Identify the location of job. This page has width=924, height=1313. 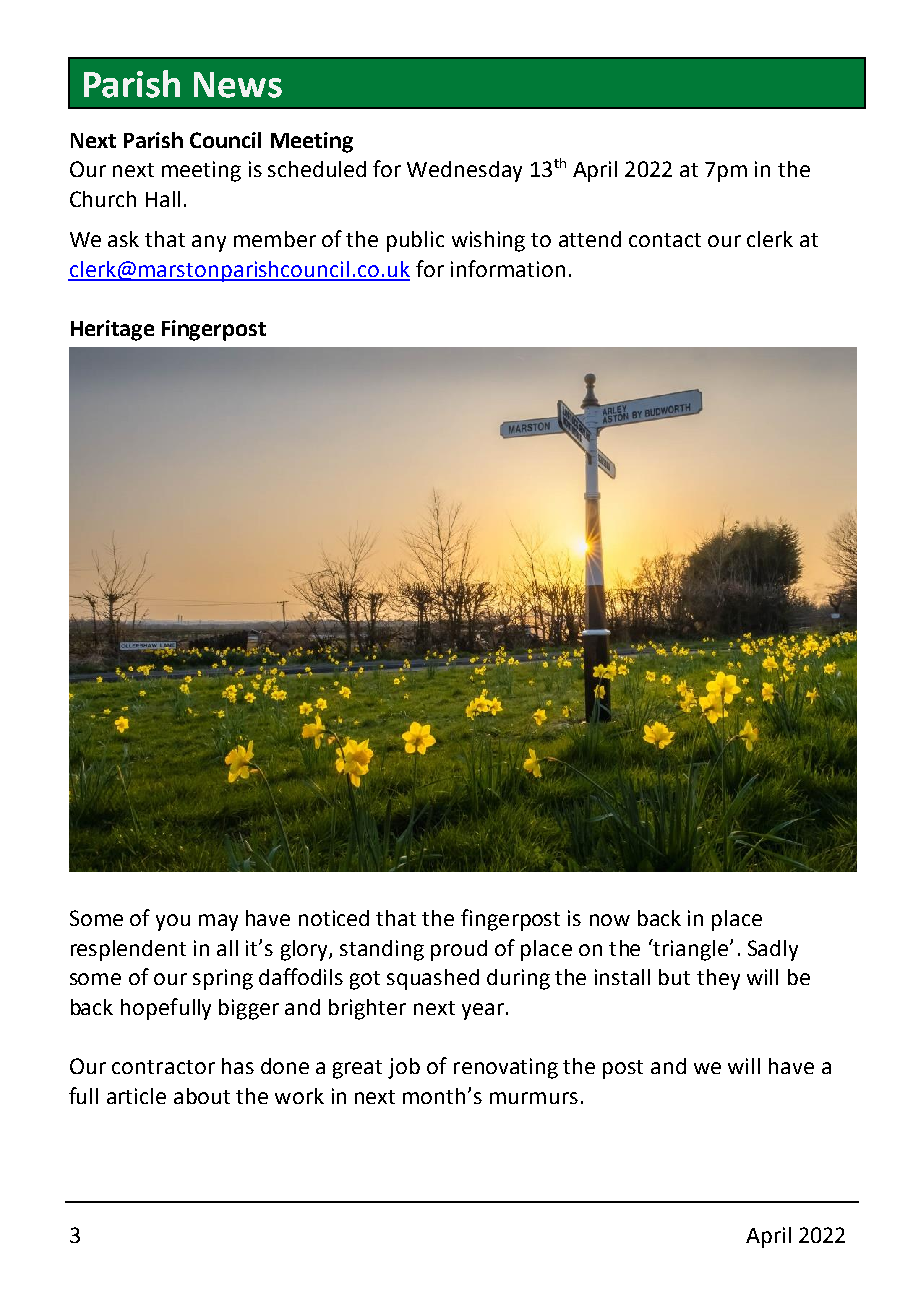
(404, 1068).
